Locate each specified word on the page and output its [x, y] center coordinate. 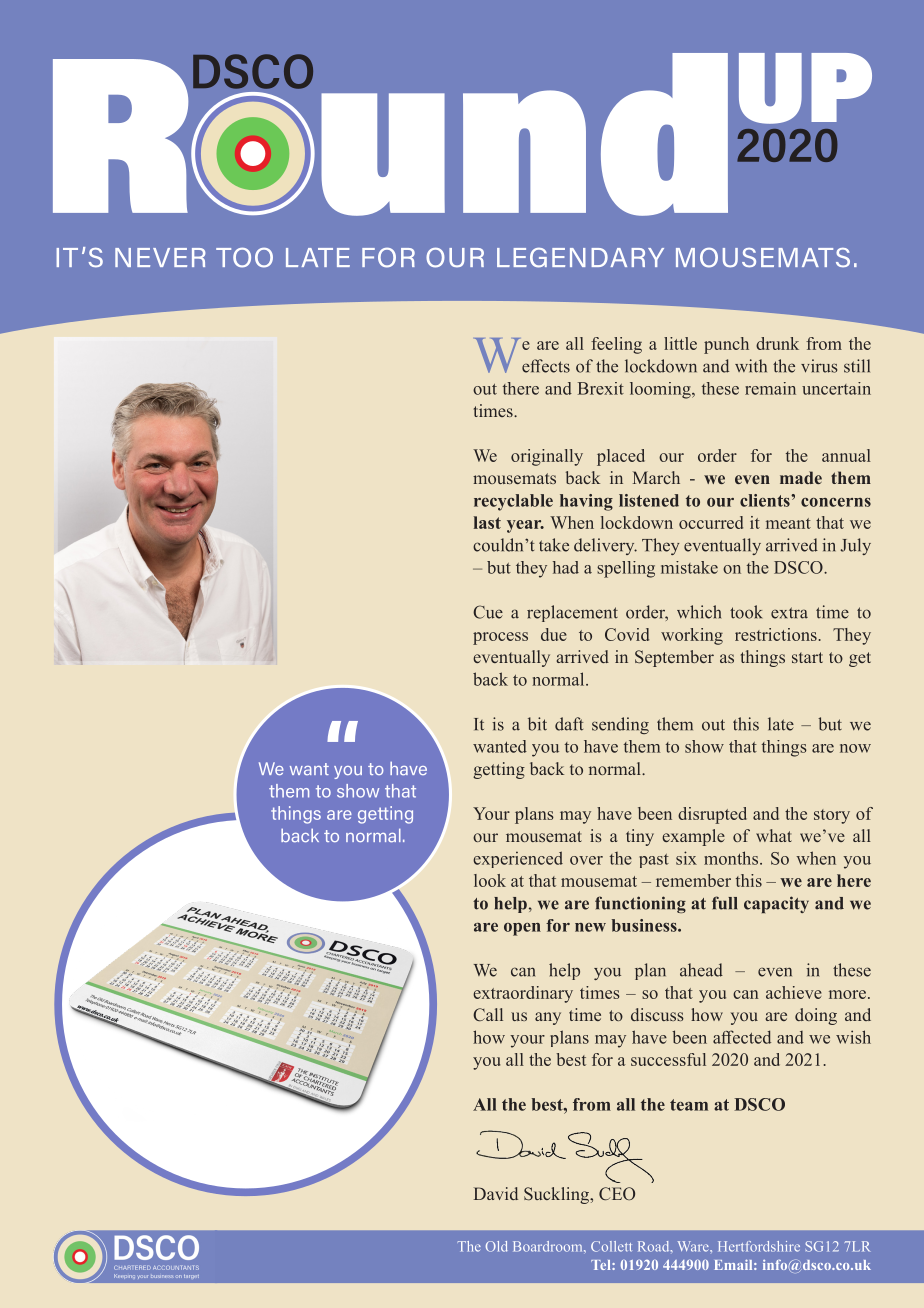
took [746, 612]
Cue [488, 612]
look [490, 880]
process [500, 638]
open [522, 929]
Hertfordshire [759, 1246]
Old [497, 1246]
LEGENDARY [580, 258]
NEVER [160, 257]
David [496, 1193]
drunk [777, 343]
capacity [776, 904]
